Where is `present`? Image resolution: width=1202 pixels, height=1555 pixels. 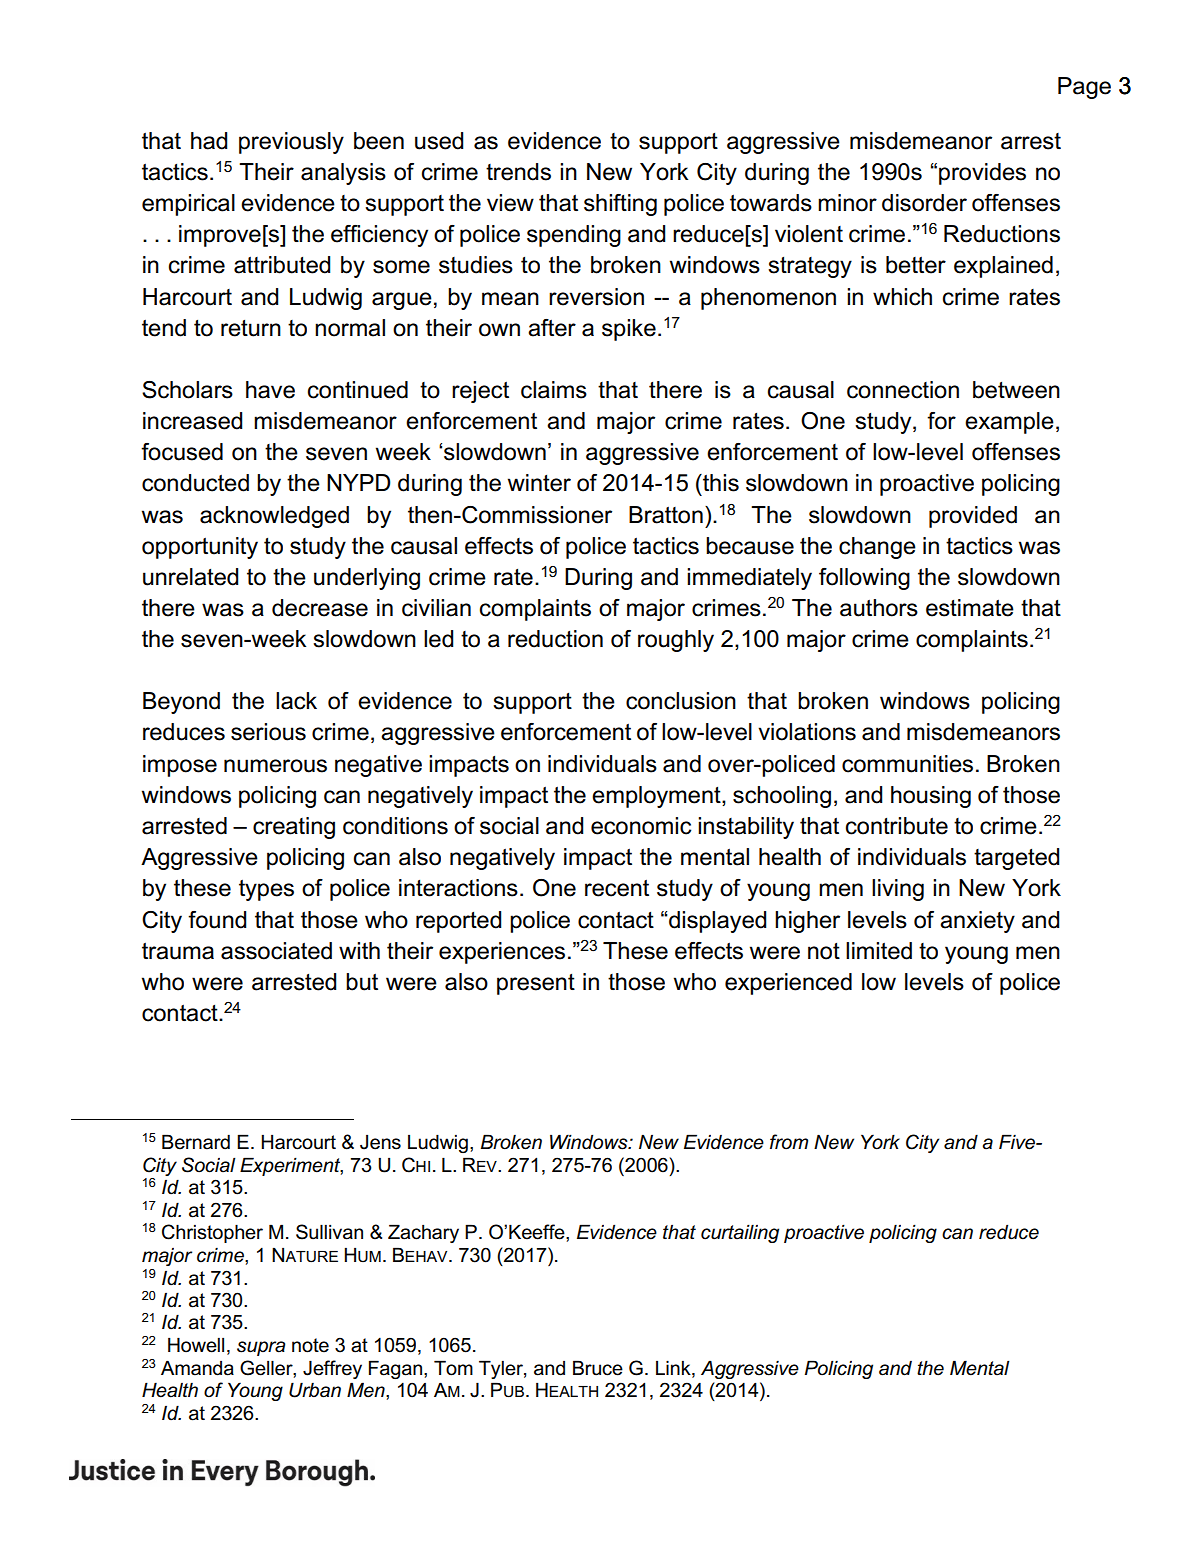 present is located at coordinates (536, 984).
